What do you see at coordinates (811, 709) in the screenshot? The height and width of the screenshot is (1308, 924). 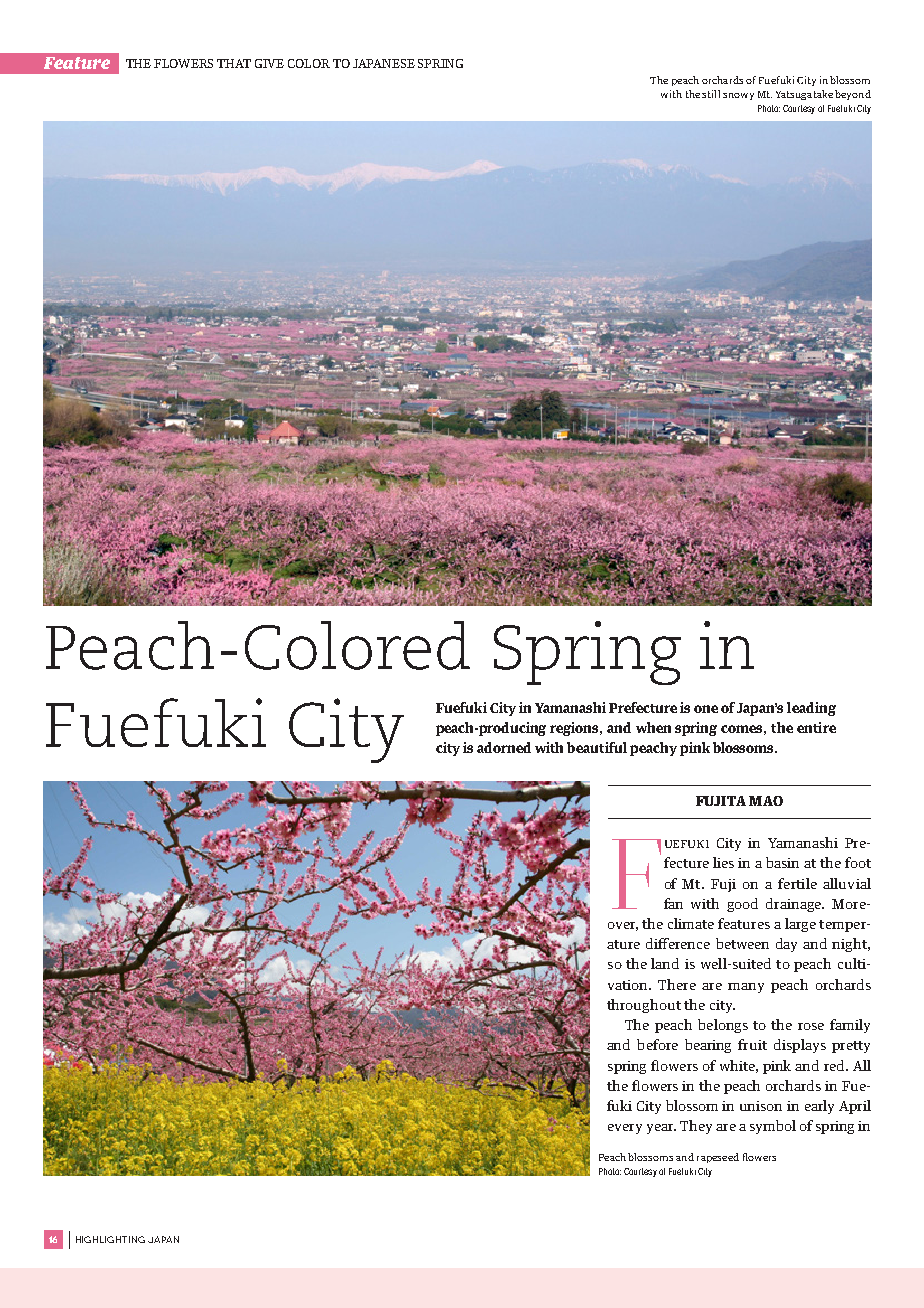 I see `leading` at bounding box center [811, 709].
